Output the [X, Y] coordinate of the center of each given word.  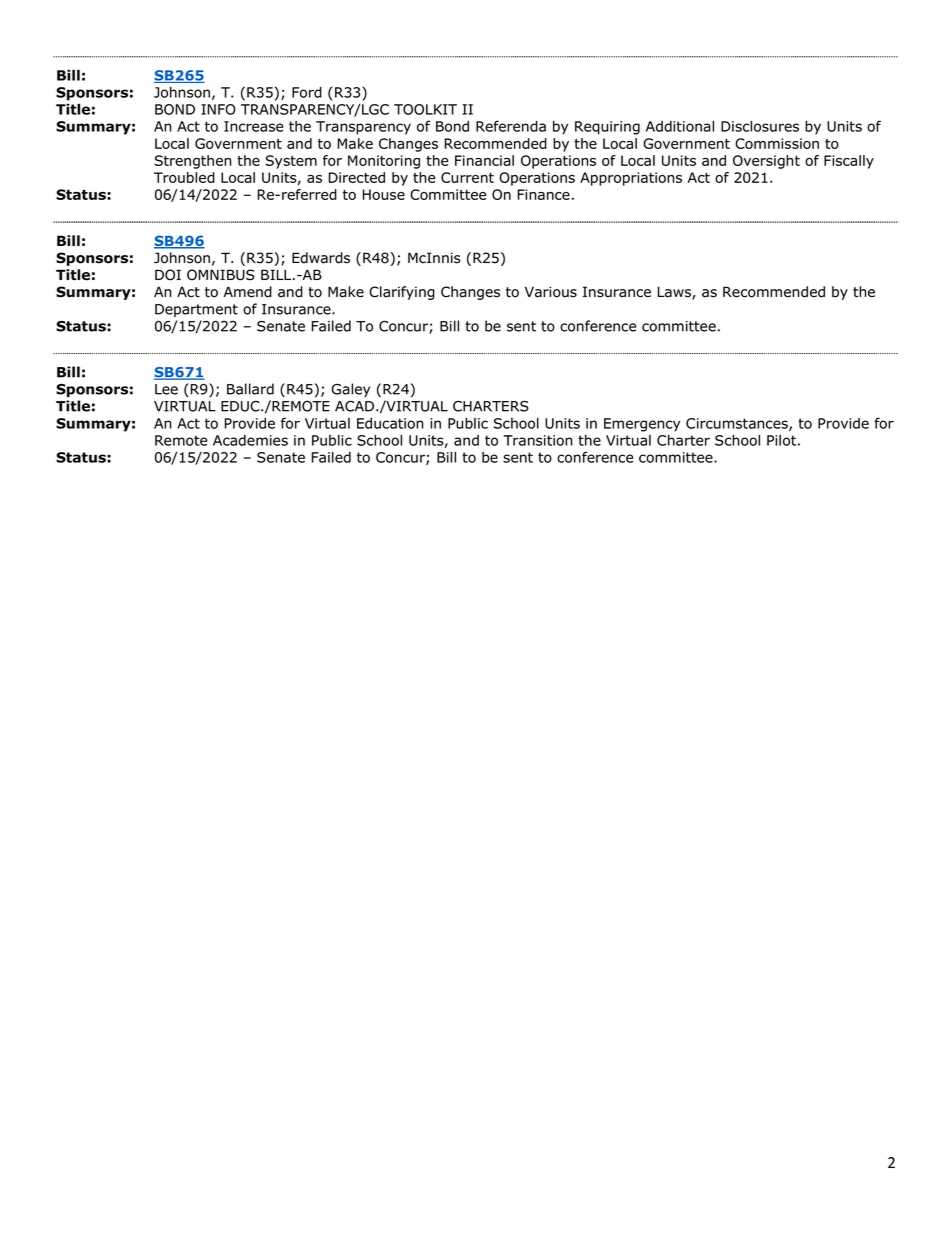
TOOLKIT [425, 109]
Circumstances [738, 424]
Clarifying [402, 293]
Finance [544, 194]
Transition [538, 440]
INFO [218, 109]
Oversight [766, 162]
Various [551, 292]
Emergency [642, 425]
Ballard [250, 389]
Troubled [184, 177]
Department [196, 310]
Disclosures [760, 126]
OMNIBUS [221, 275]
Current [467, 177]
